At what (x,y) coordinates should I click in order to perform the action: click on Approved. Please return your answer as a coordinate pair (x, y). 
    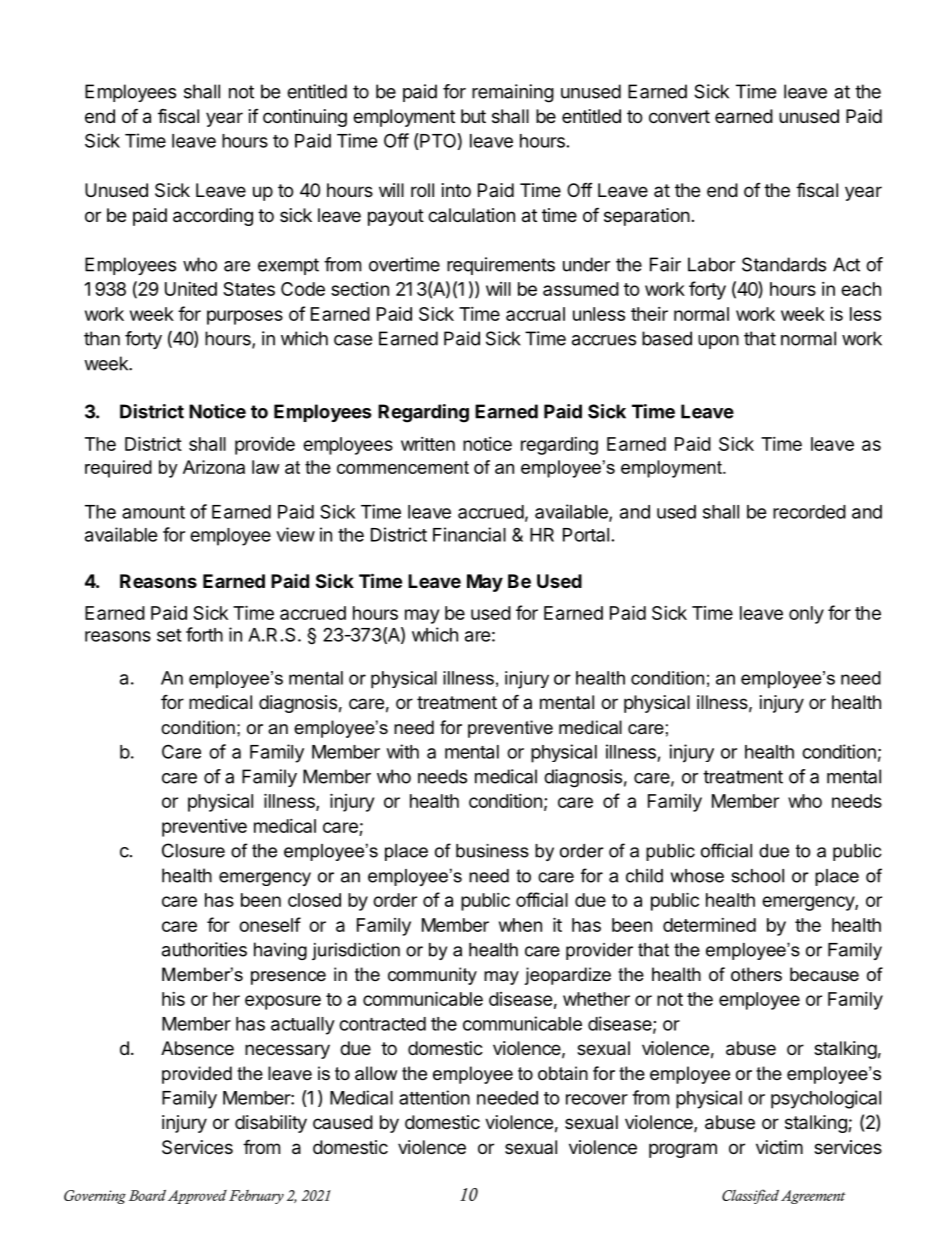
    Looking at the image, I should click on (197, 1197).
